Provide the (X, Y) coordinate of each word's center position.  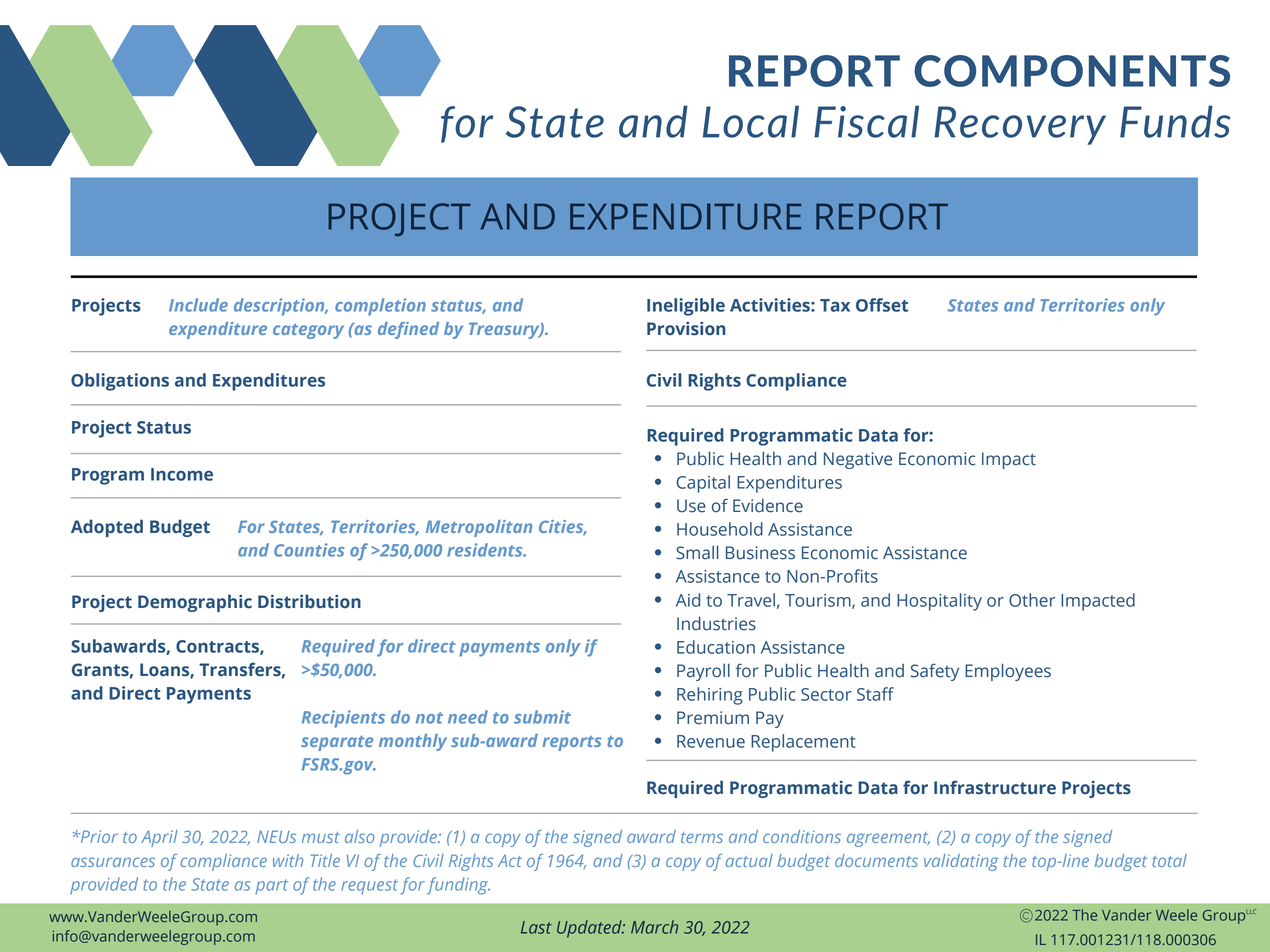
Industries (716, 623)
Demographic (195, 603)
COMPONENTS (1072, 71)
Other (1032, 600)
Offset (882, 305)
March (654, 927)
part (271, 886)
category (308, 331)
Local (751, 121)
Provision (686, 329)
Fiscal (866, 121)
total (1169, 860)
